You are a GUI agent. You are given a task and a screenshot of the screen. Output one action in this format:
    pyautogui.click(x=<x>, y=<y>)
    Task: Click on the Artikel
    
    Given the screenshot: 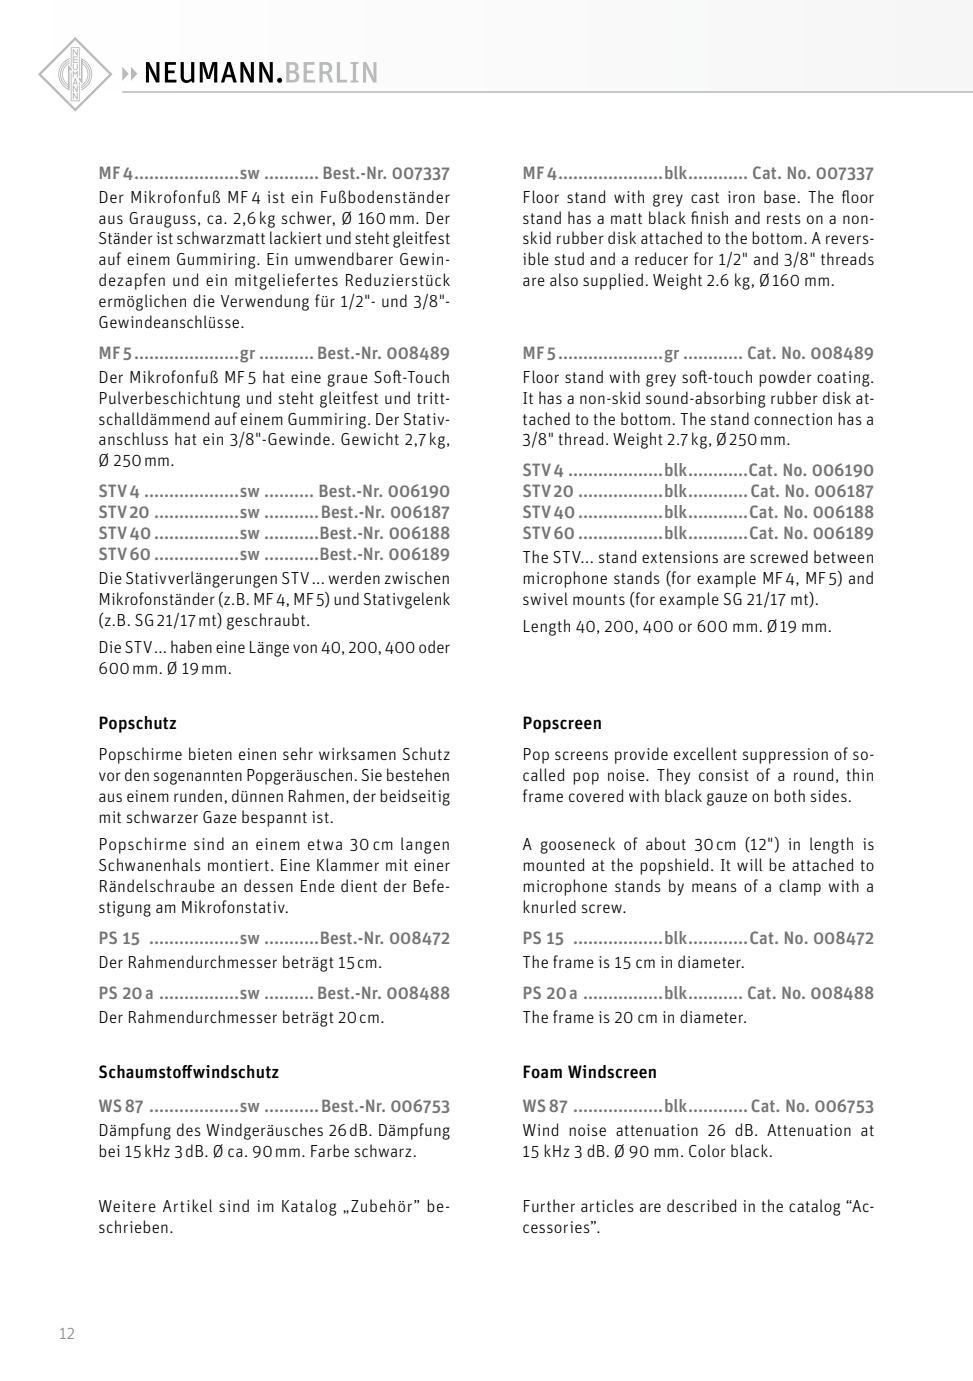 What is the action you would take?
    pyautogui.click(x=187, y=1205)
